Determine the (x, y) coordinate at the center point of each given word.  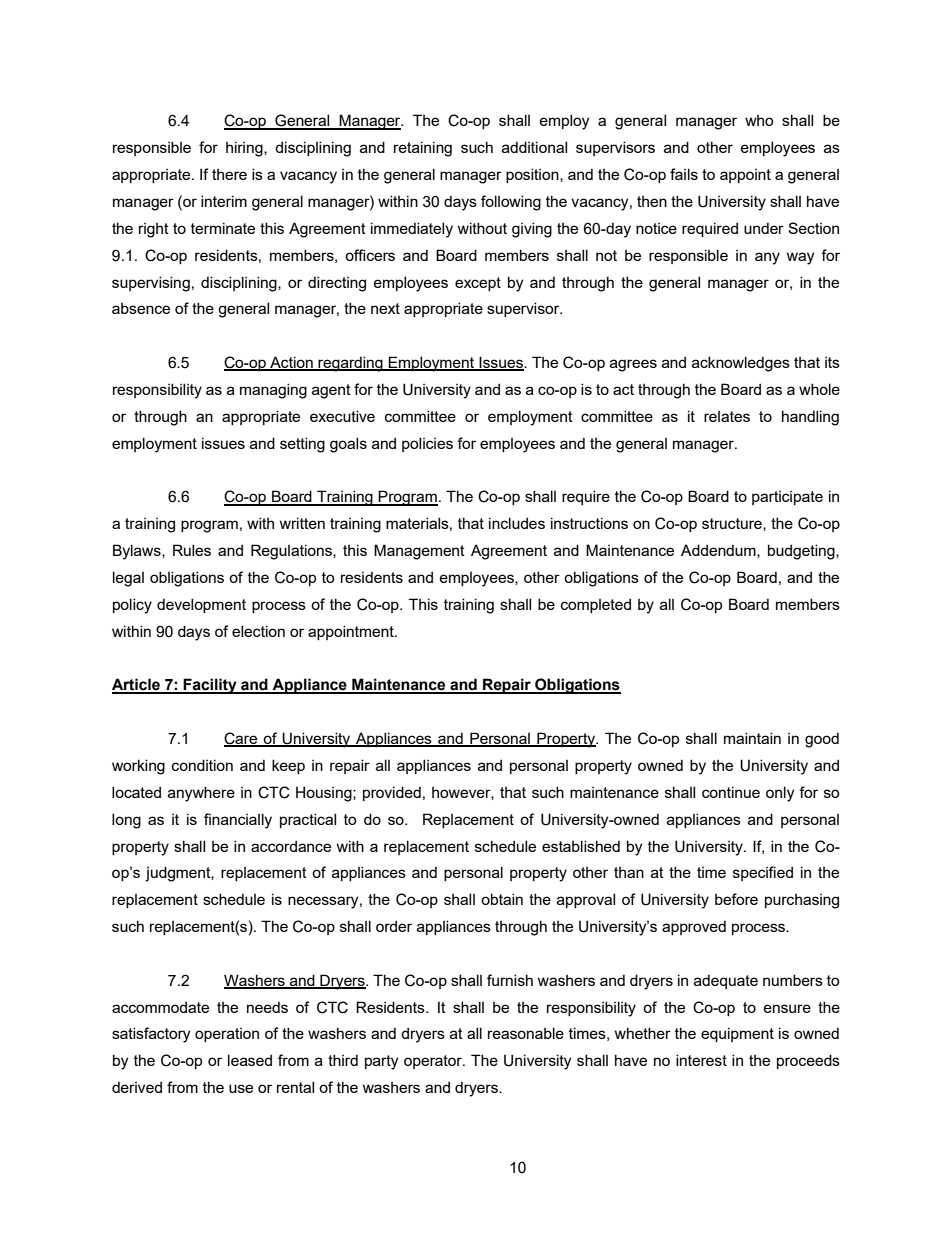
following (511, 203)
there (229, 174)
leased (250, 1060)
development (201, 605)
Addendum (719, 551)
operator (434, 1062)
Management (419, 552)
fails (684, 174)
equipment (737, 1034)
